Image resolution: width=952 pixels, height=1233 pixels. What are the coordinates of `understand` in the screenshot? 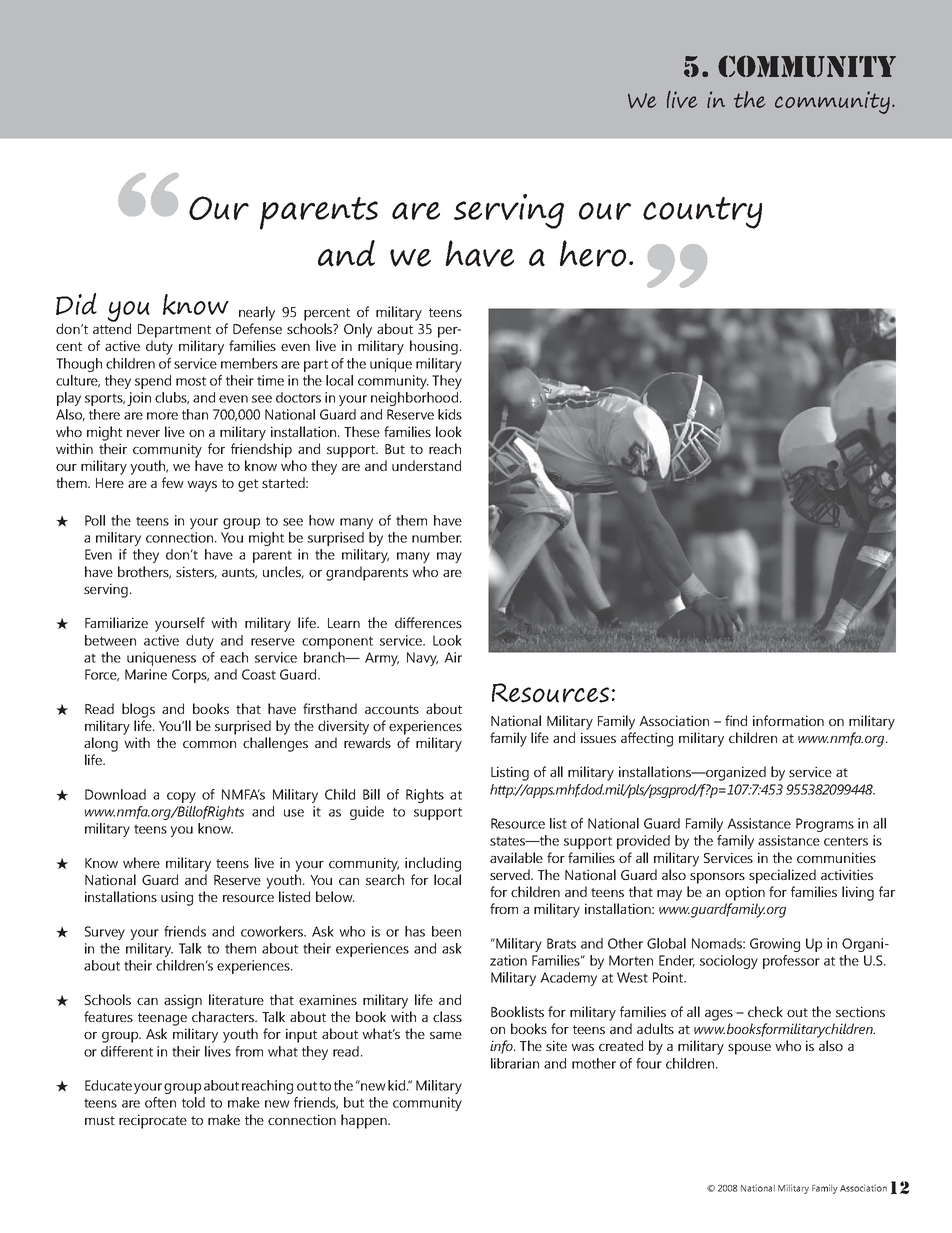 It's located at (426, 465).
